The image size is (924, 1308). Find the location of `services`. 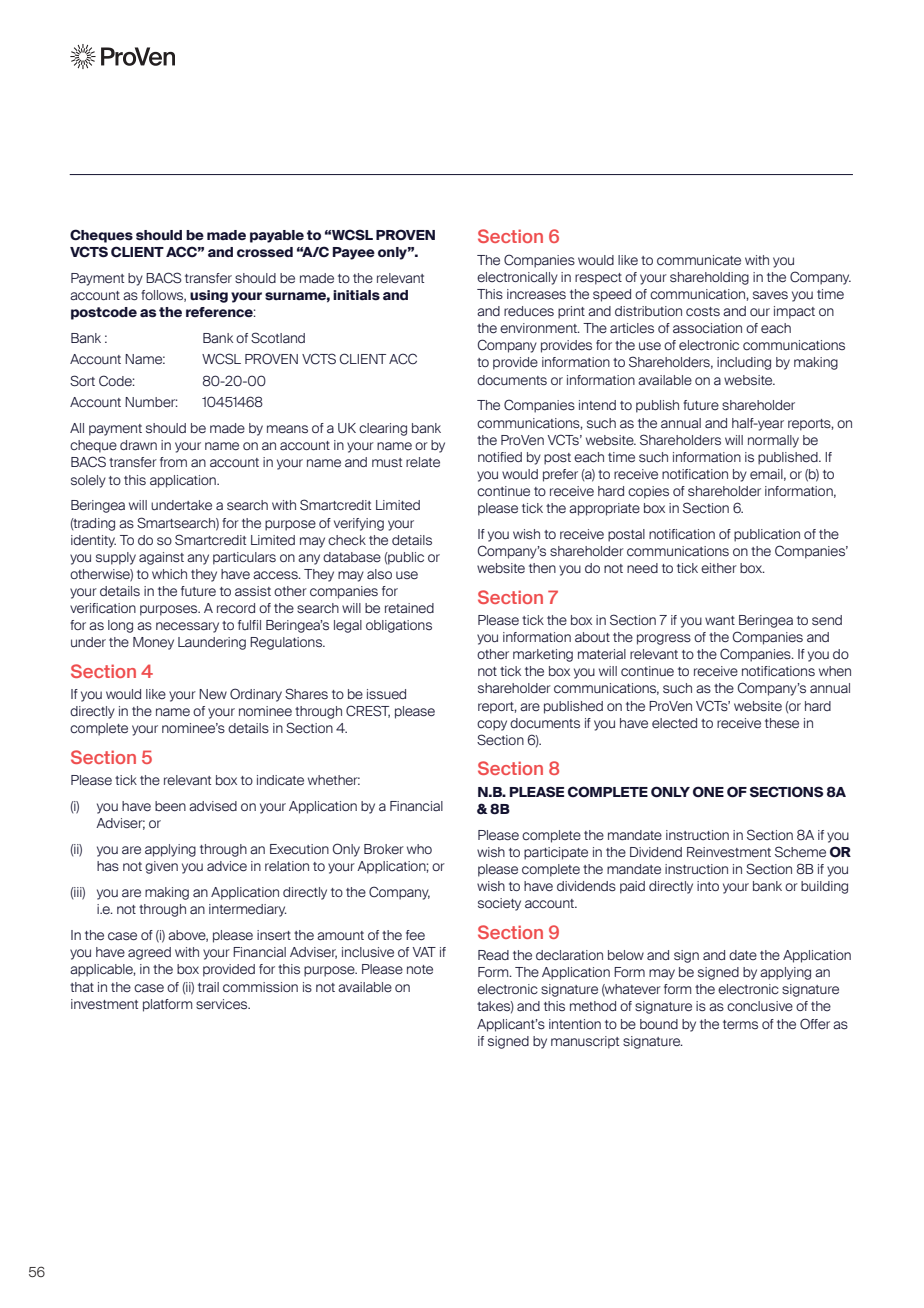

services is located at coordinates (223, 1004).
